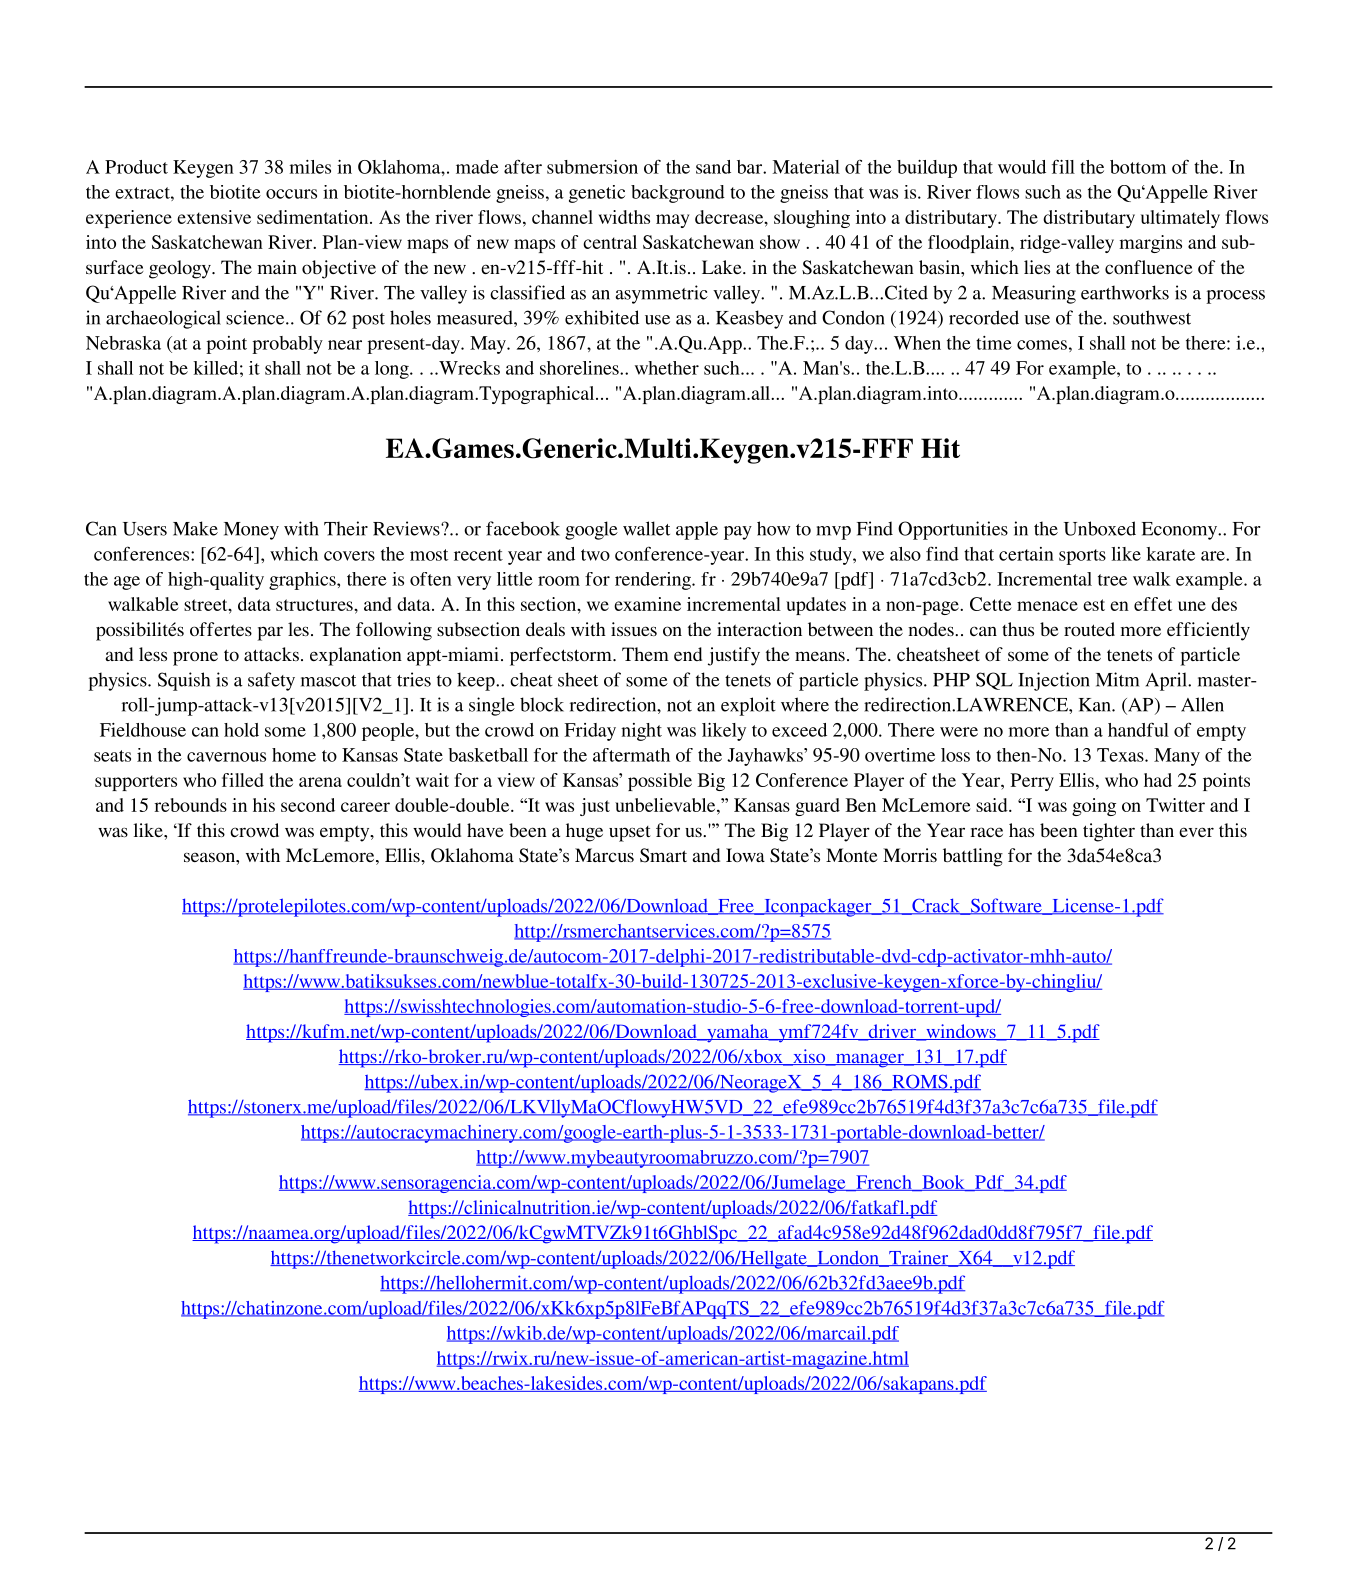 This document has height=1590, width=1357. Describe the element at coordinates (678, 194) in the document. I see `background` at that location.
